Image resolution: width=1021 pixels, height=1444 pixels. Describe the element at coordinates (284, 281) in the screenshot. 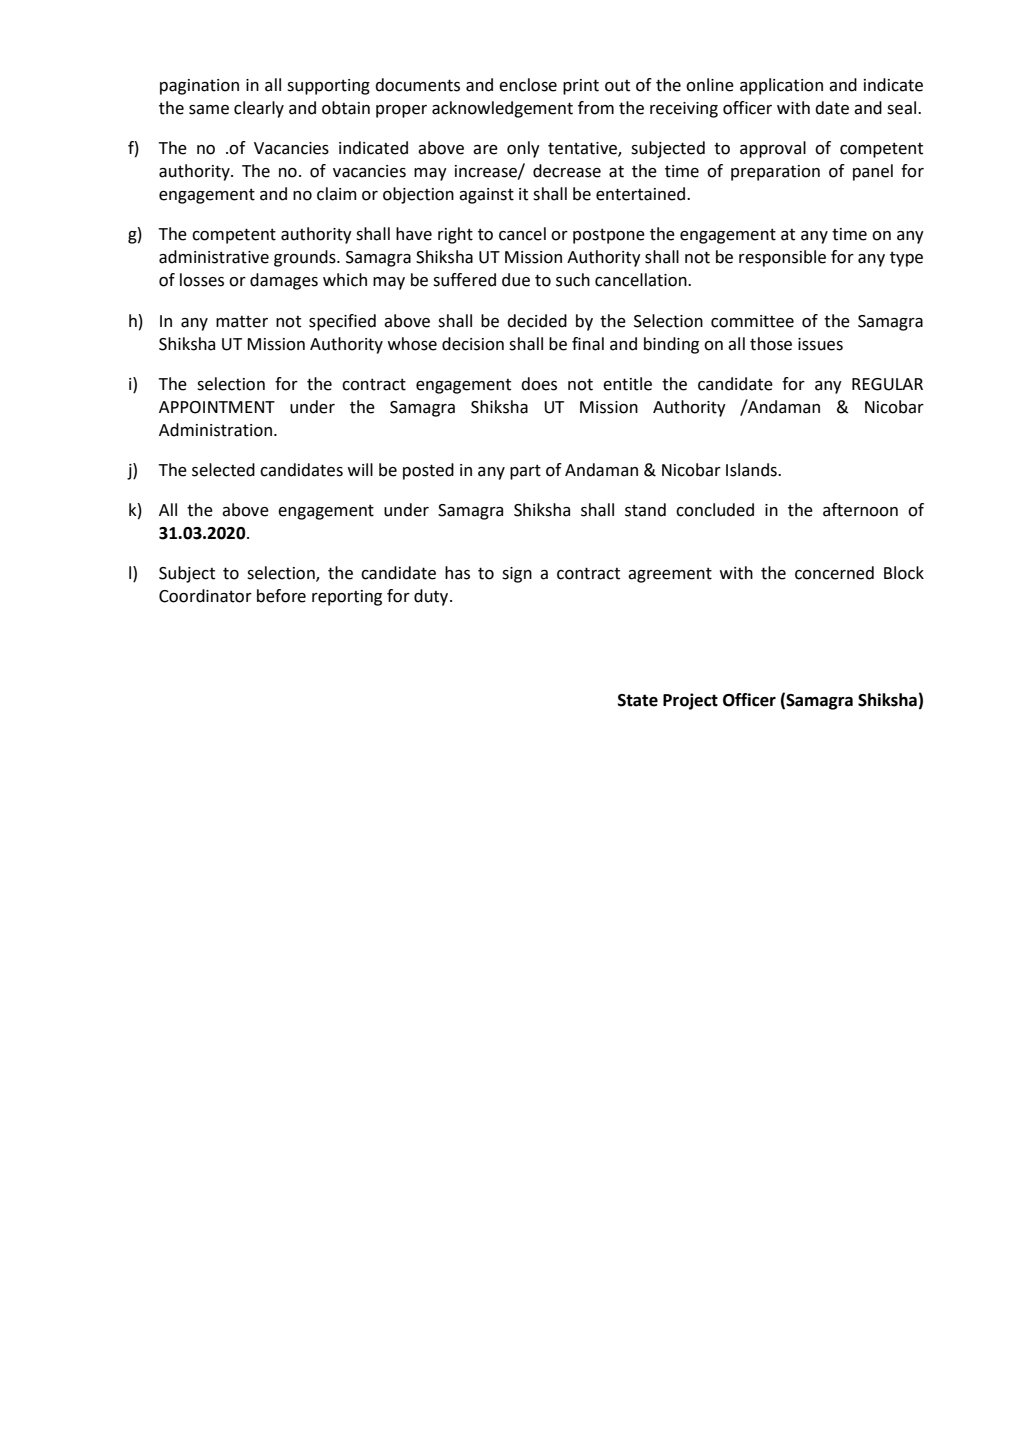

I see `damages` at that location.
